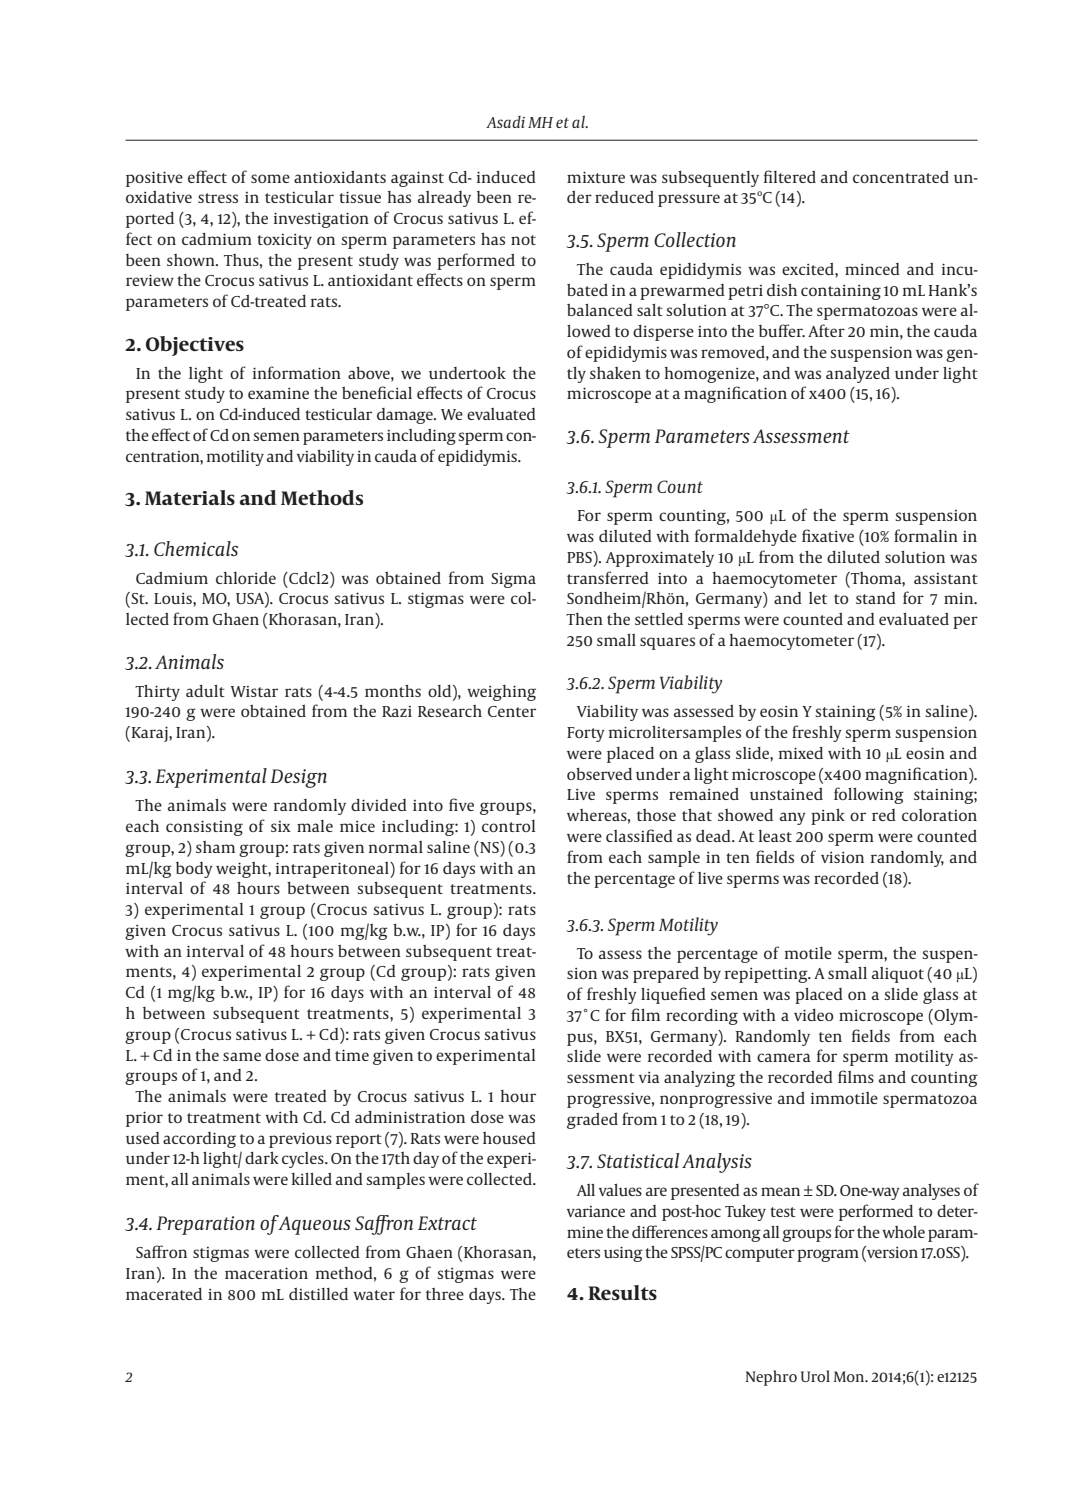  What do you see at coordinates (218, 198) in the screenshot?
I see `stress` at bounding box center [218, 198].
